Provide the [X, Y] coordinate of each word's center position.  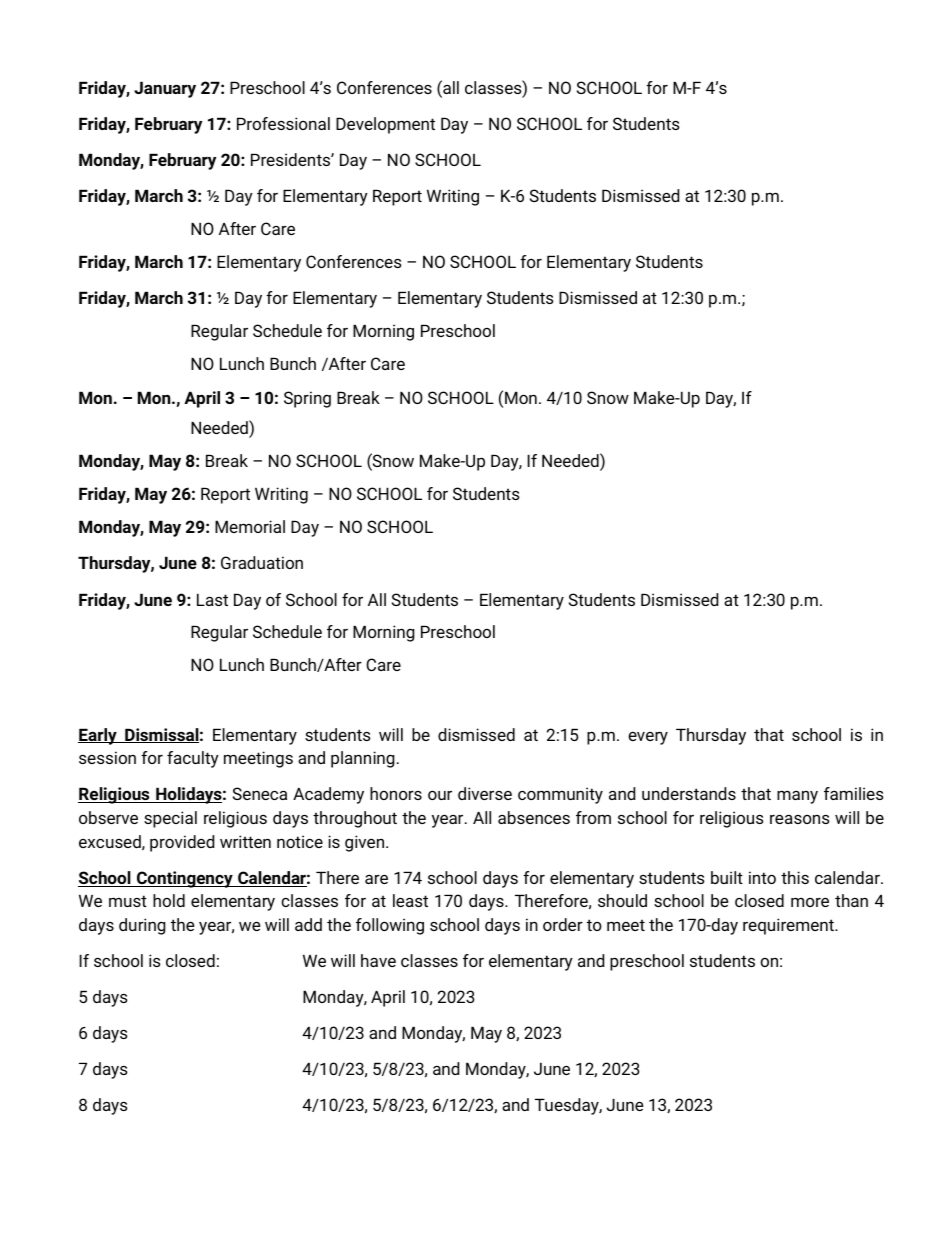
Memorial [250, 526]
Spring [307, 399]
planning [363, 759]
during [142, 926]
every [648, 738]
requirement [789, 926]
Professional [283, 123]
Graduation [262, 562]
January [165, 89]
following [390, 926]
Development [385, 125]
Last [212, 599]
